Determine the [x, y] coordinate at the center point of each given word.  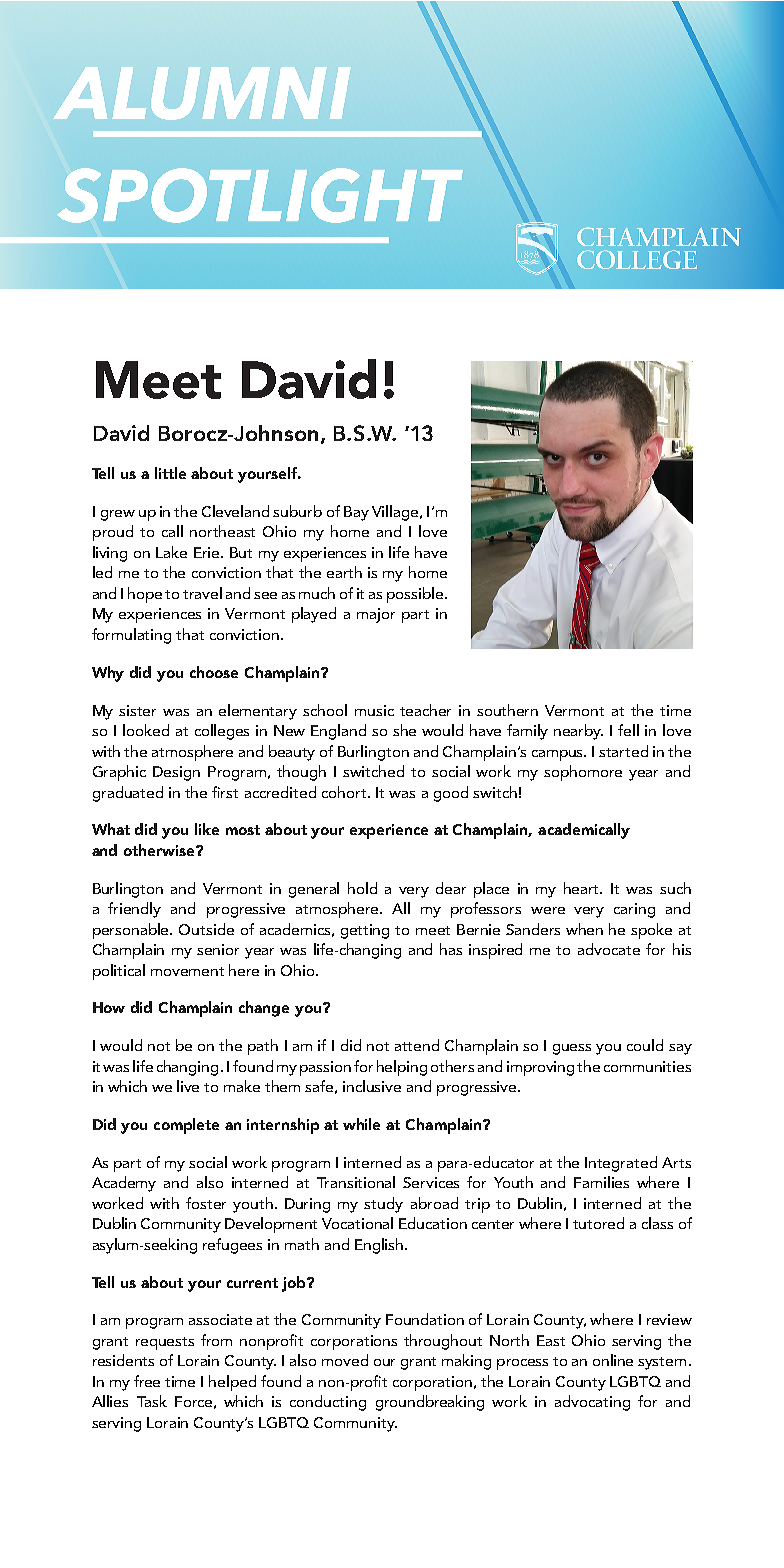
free [147, 1381]
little [170, 473]
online [613, 1360]
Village [396, 513]
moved [345, 1360]
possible [416, 595]
